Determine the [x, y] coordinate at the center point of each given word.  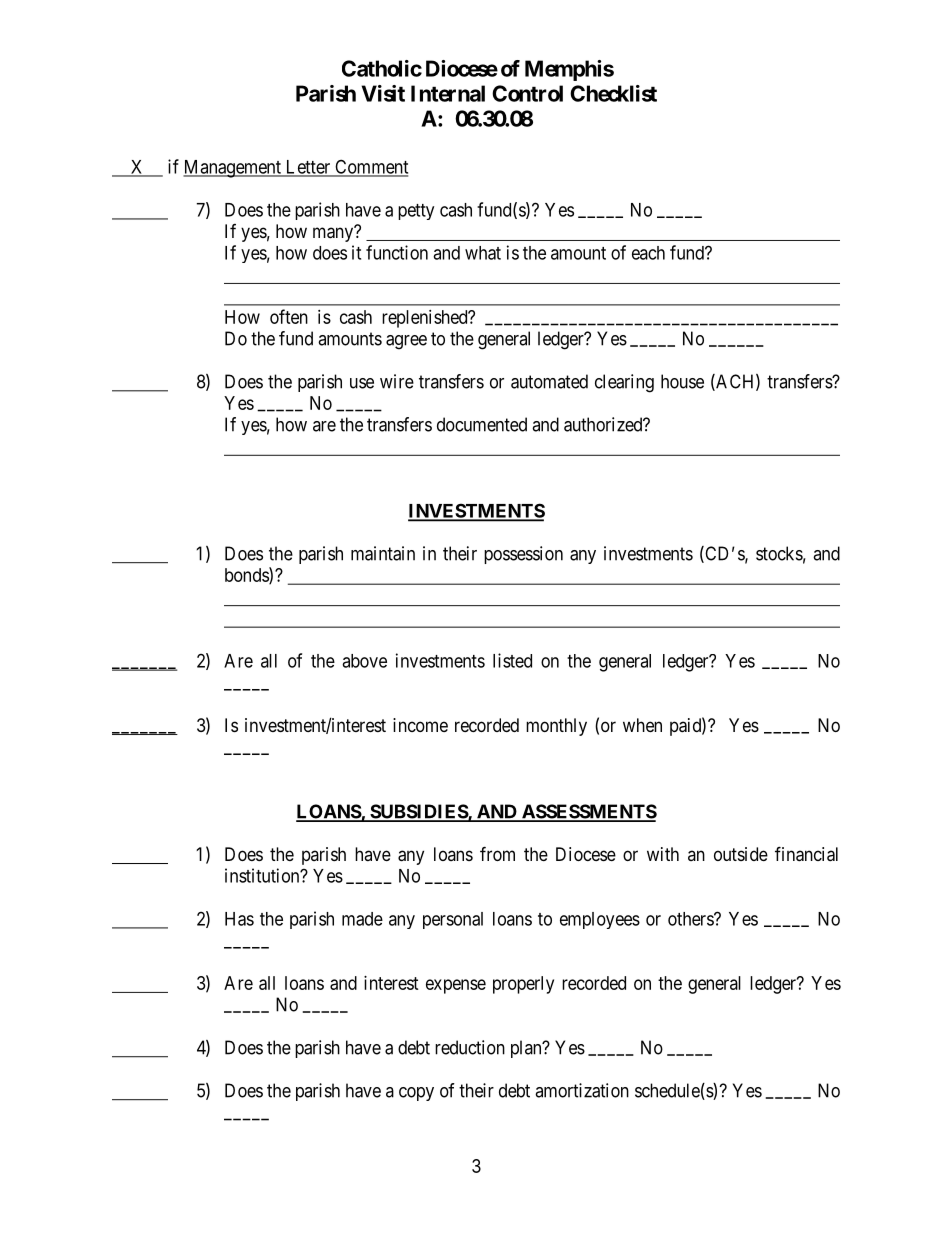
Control [527, 93]
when [642, 725]
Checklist [613, 93]
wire [397, 381]
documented [482, 424]
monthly [556, 727]
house [682, 381]
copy [416, 1094]
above [364, 661]
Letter [308, 168]
